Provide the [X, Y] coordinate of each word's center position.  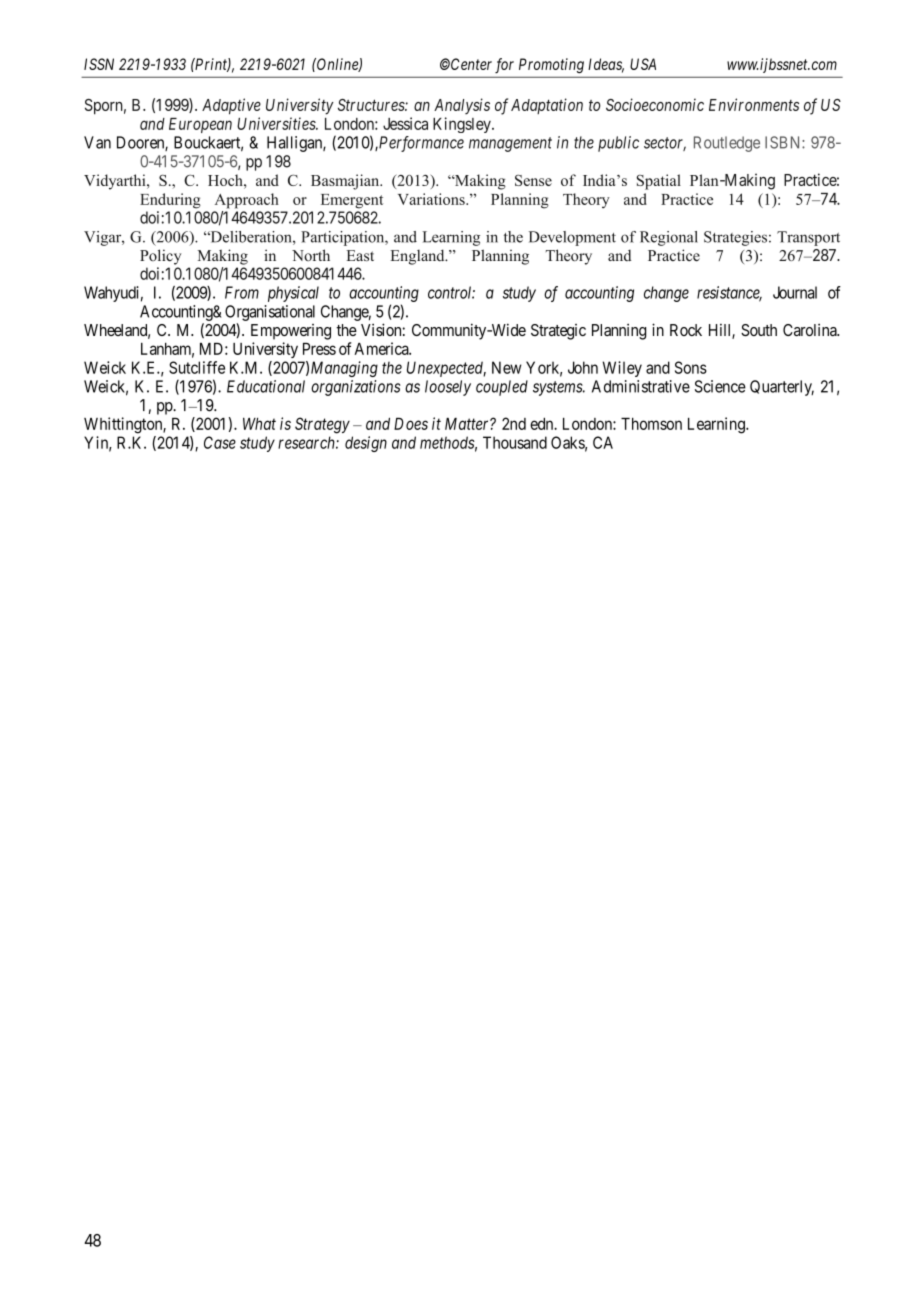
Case [220, 442]
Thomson [651, 424]
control [451, 292]
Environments [754, 104]
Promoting [551, 65]
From [242, 292]
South [759, 330]
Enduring [170, 201]
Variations [432, 199]
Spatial [659, 182]
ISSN [99, 64]
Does [411, 424]
